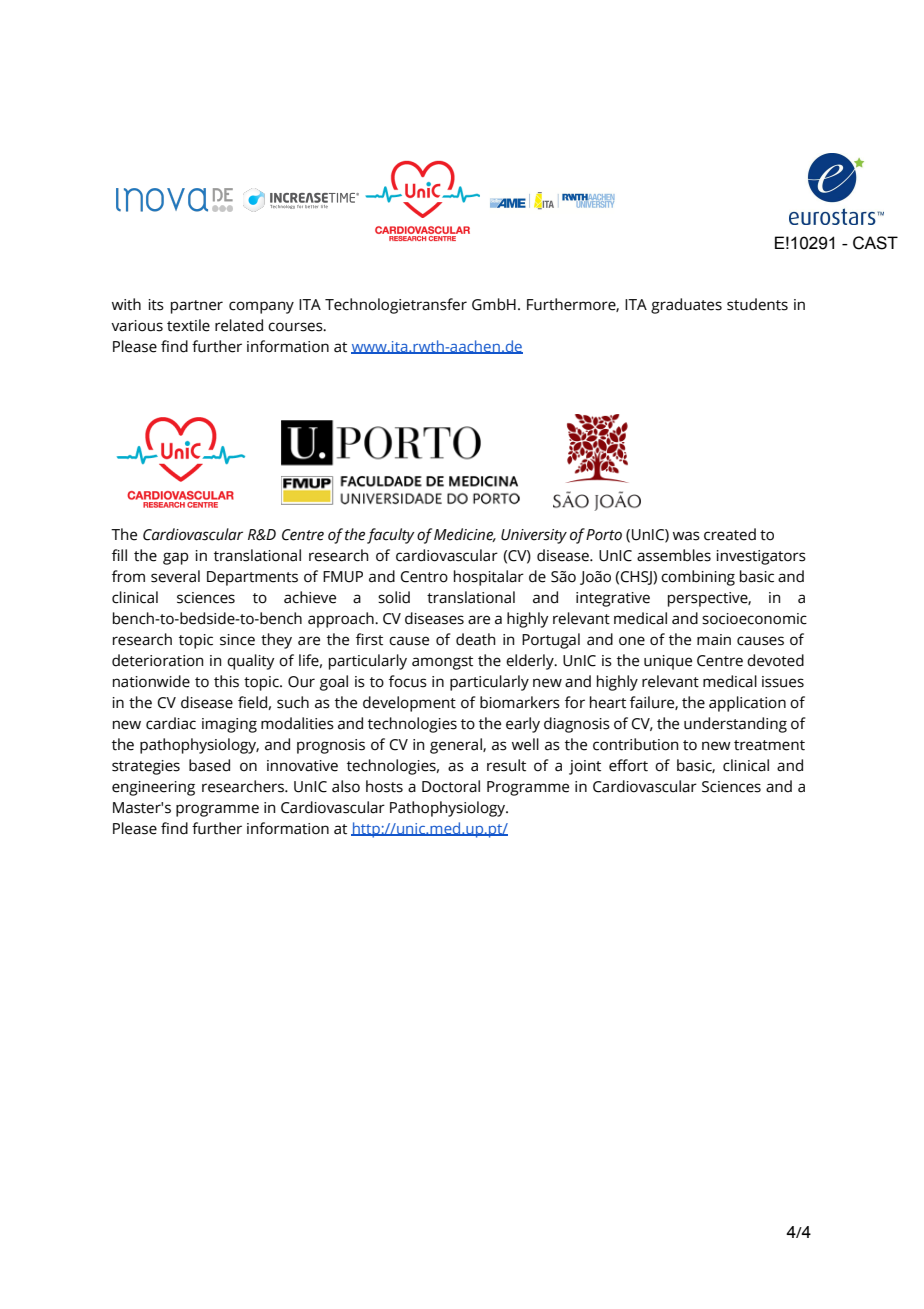 This screenshot has height=1309, width=924. I want to click on textile, so click(188, 325).
